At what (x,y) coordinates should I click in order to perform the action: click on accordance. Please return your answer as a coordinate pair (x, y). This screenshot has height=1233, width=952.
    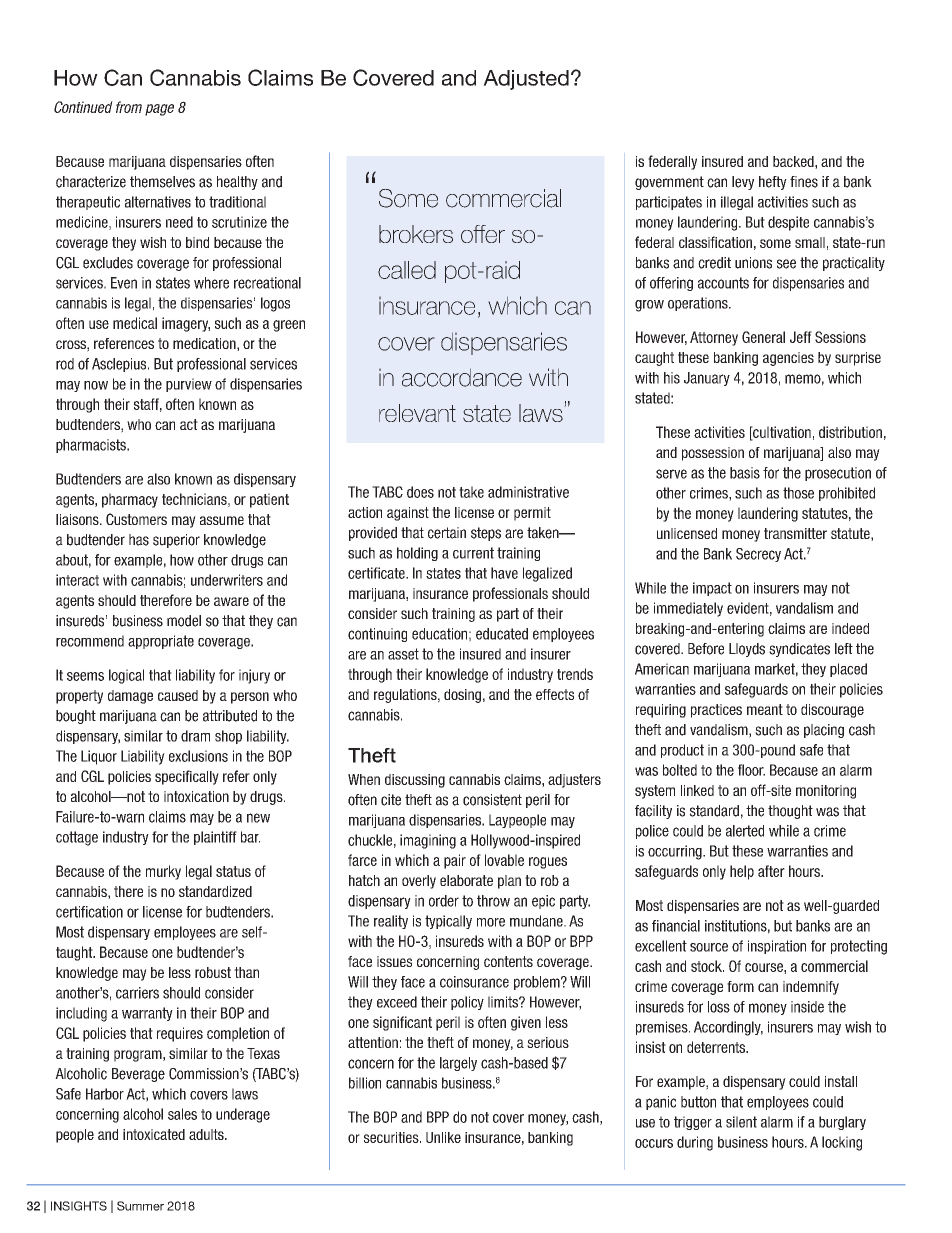
    Looking at the image, I should click on (462, 377).
